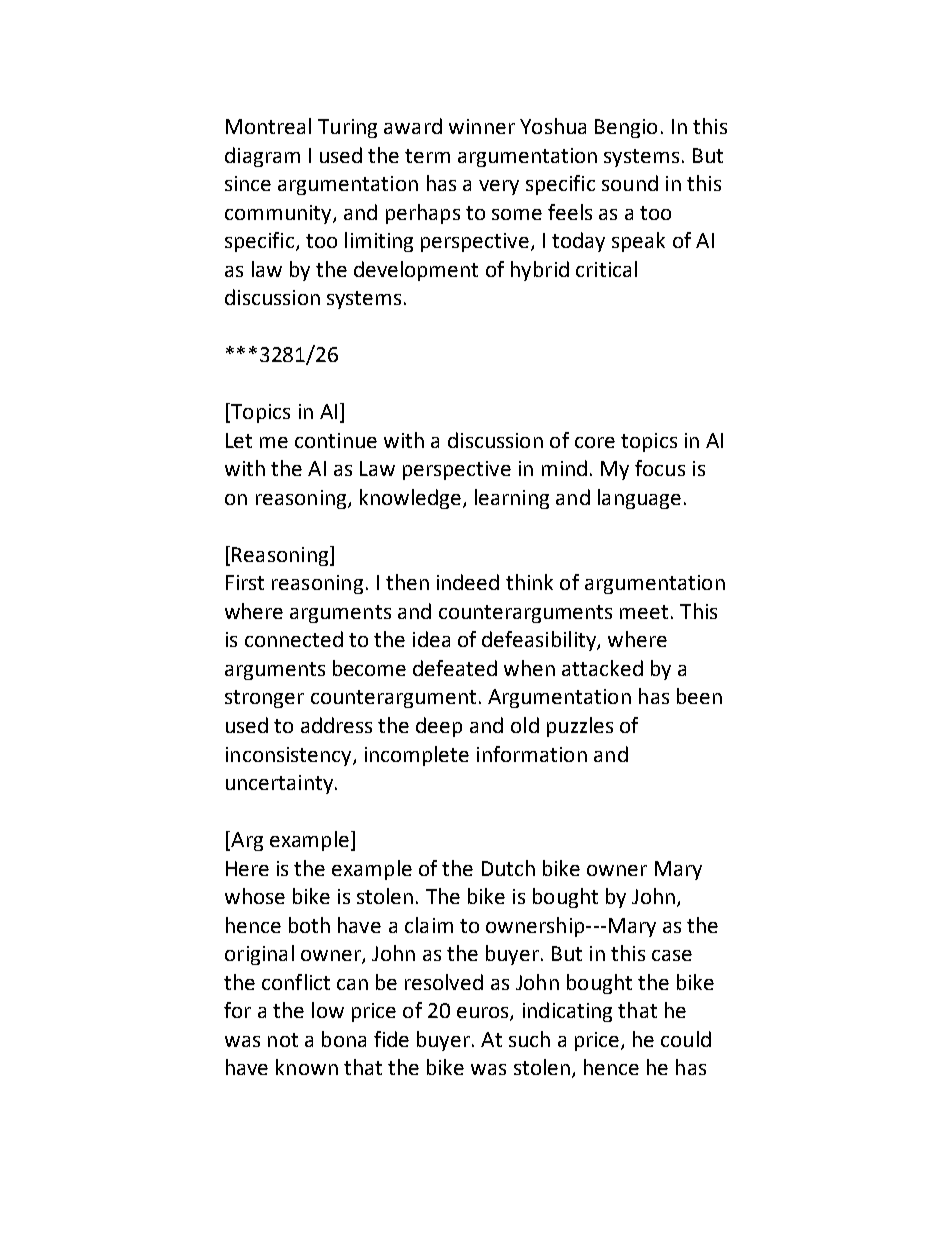 Image resolution: width=952 pixels, height=1233 pixels. Describe the element at coordinates (294, 639) in the screenshot. I see `connected` at that location.
